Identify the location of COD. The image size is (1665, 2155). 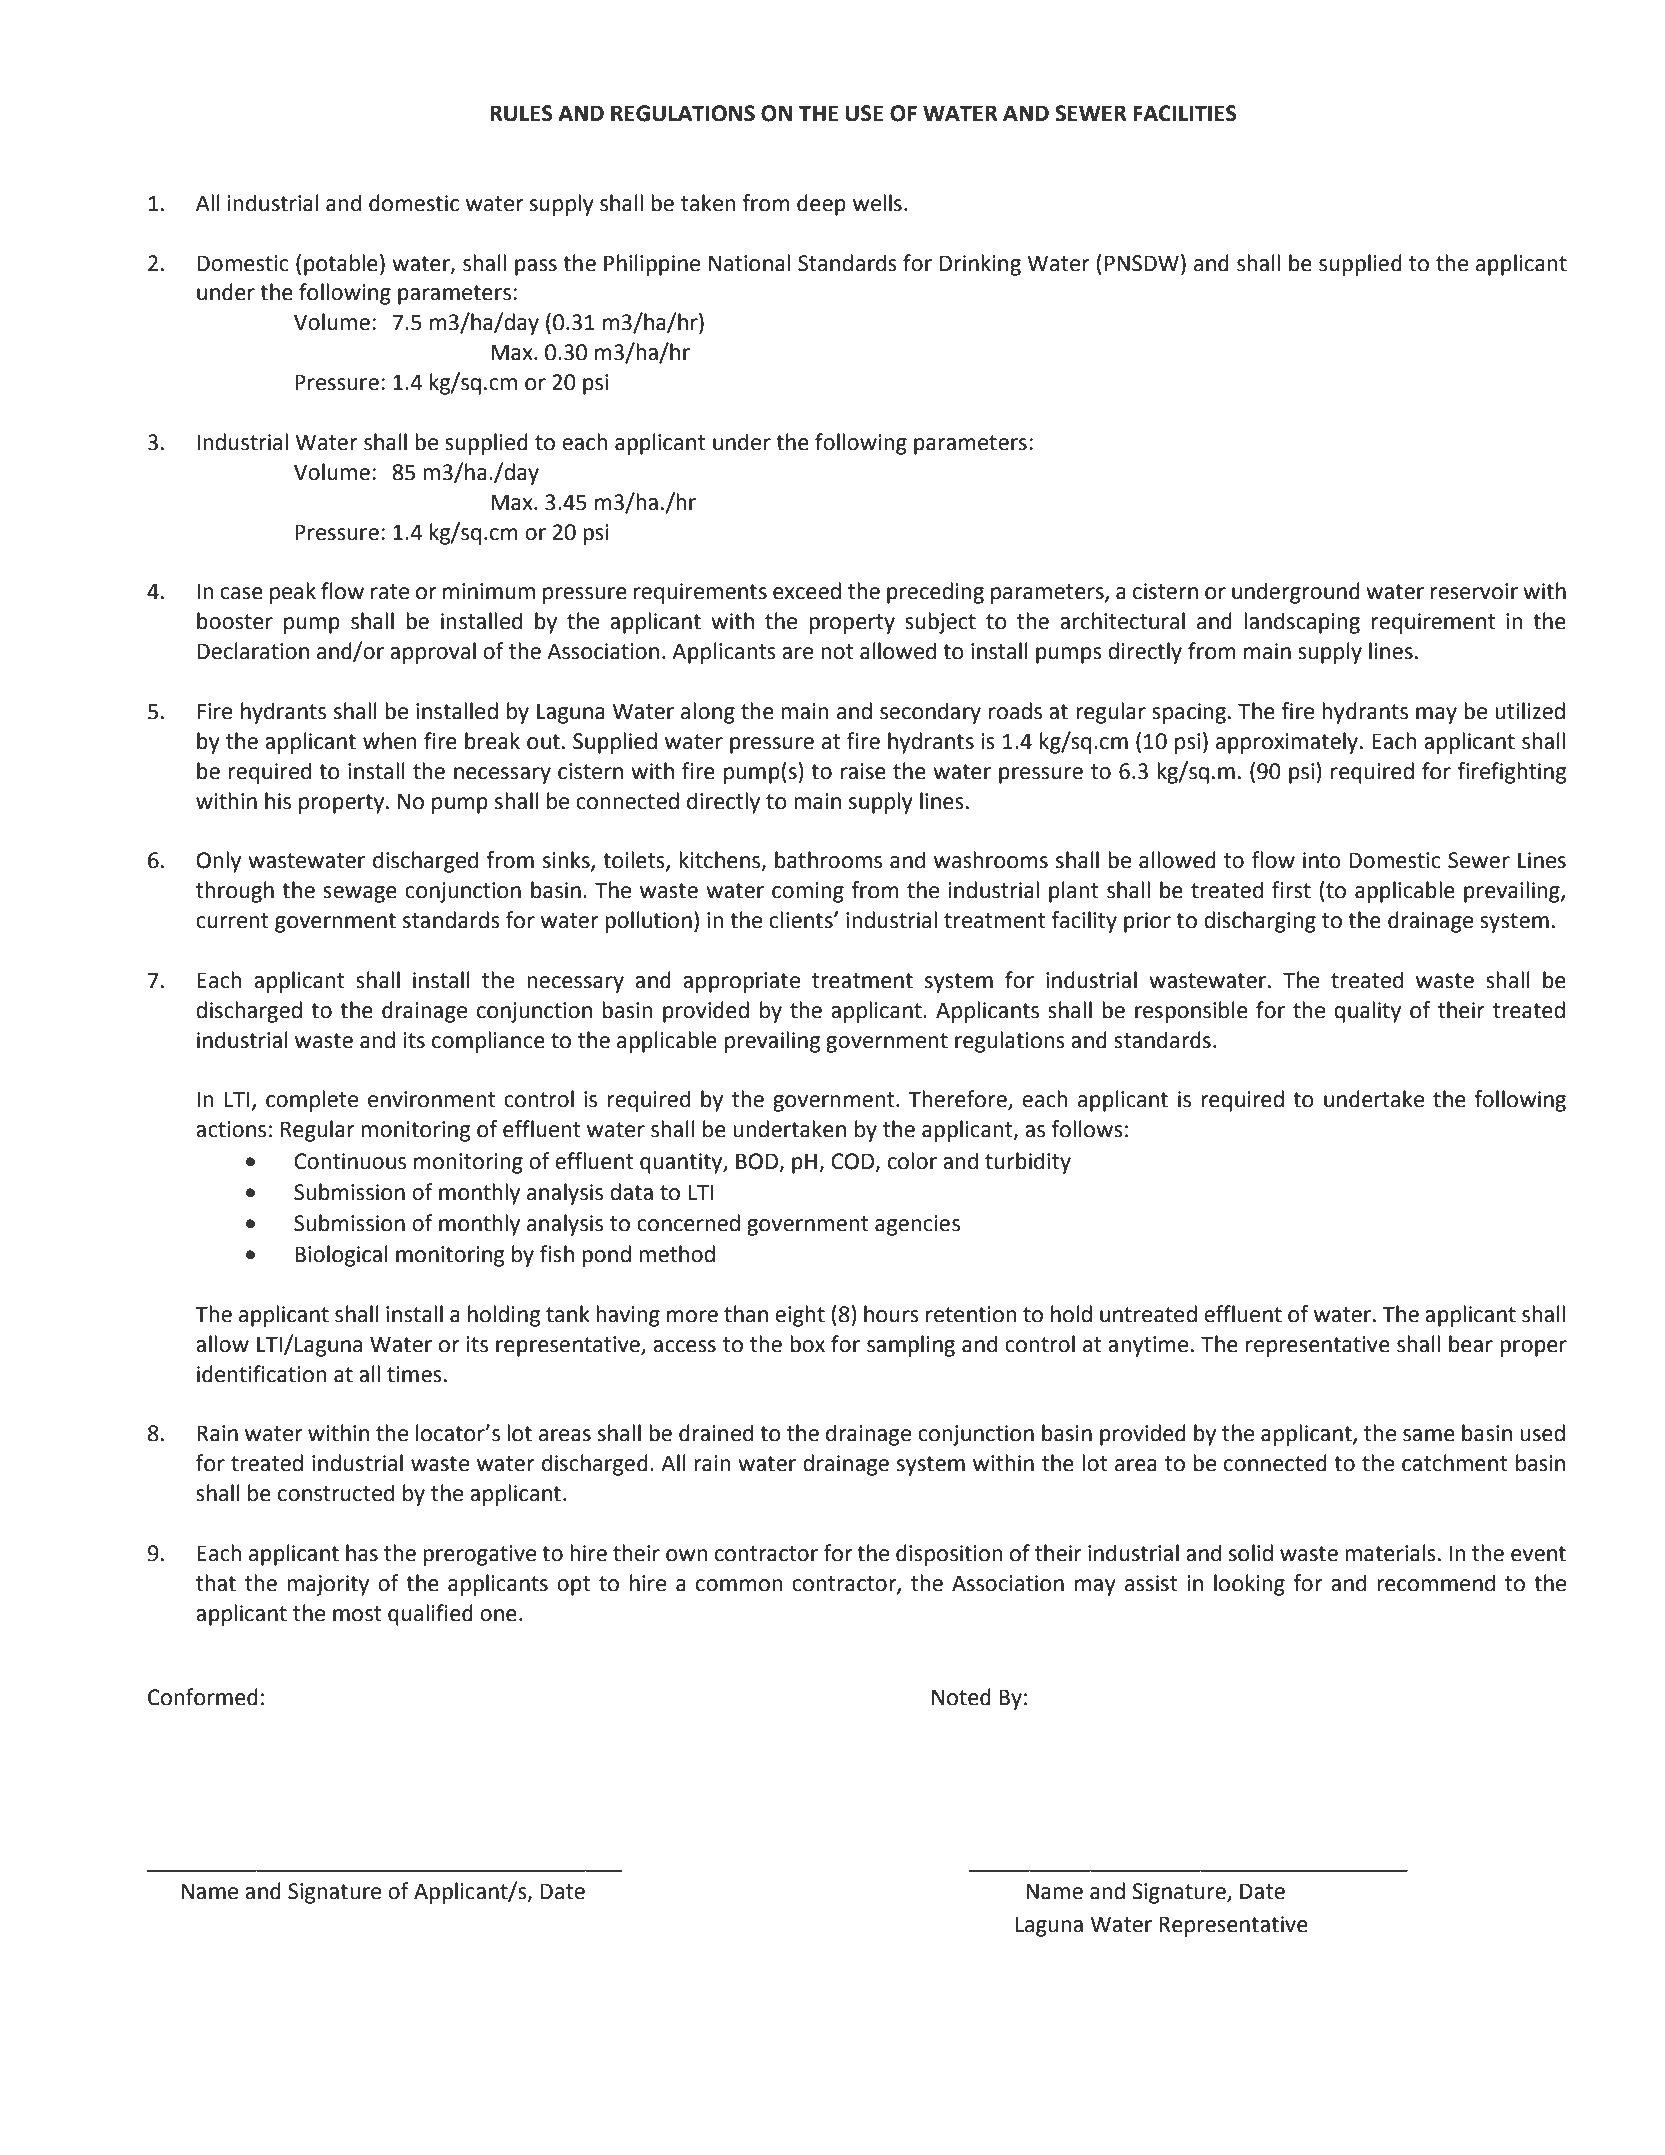
(854, 1162).
